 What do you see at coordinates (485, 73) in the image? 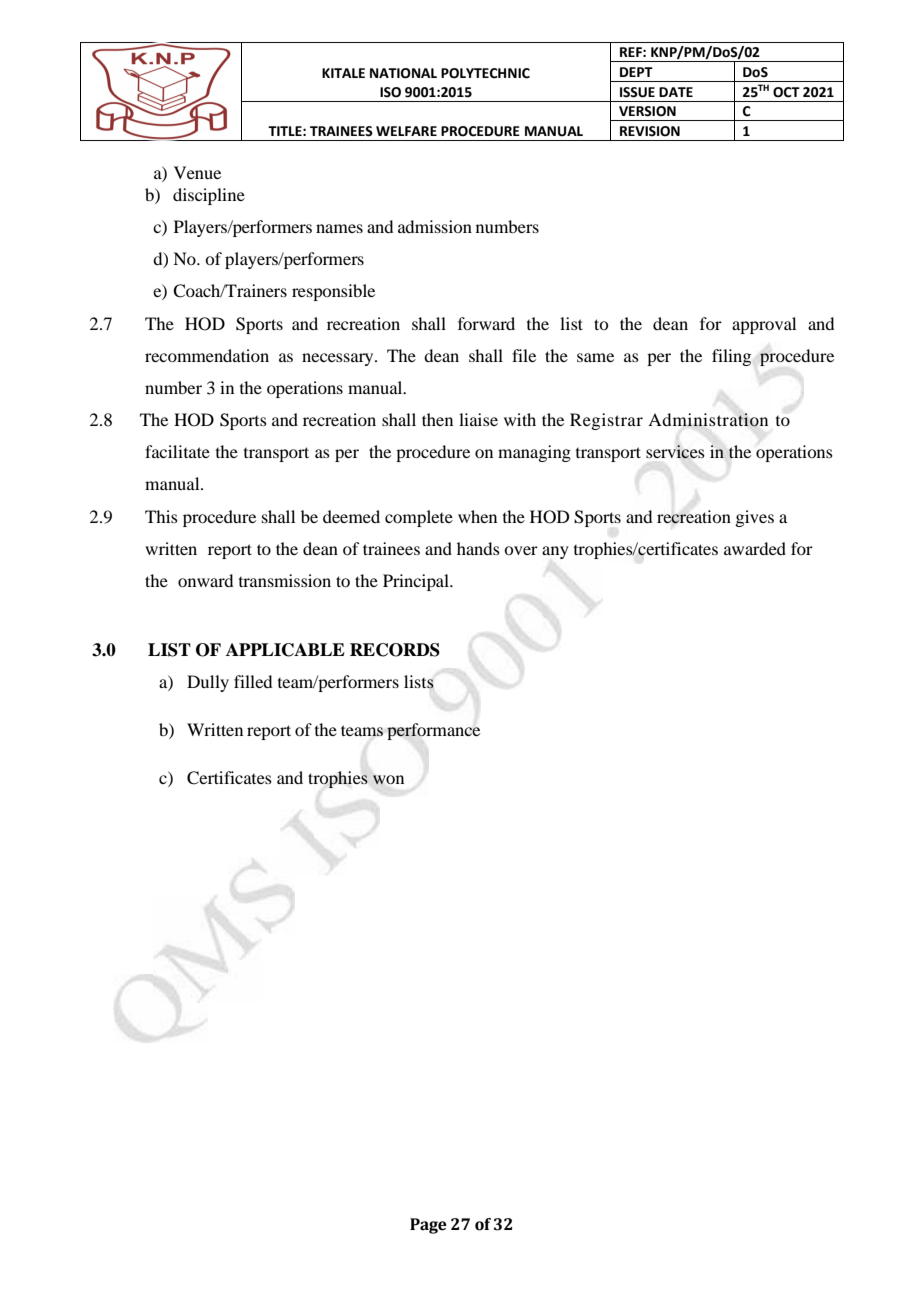
I see `POLYTECHNIC` at bounding box center [485, 73].
